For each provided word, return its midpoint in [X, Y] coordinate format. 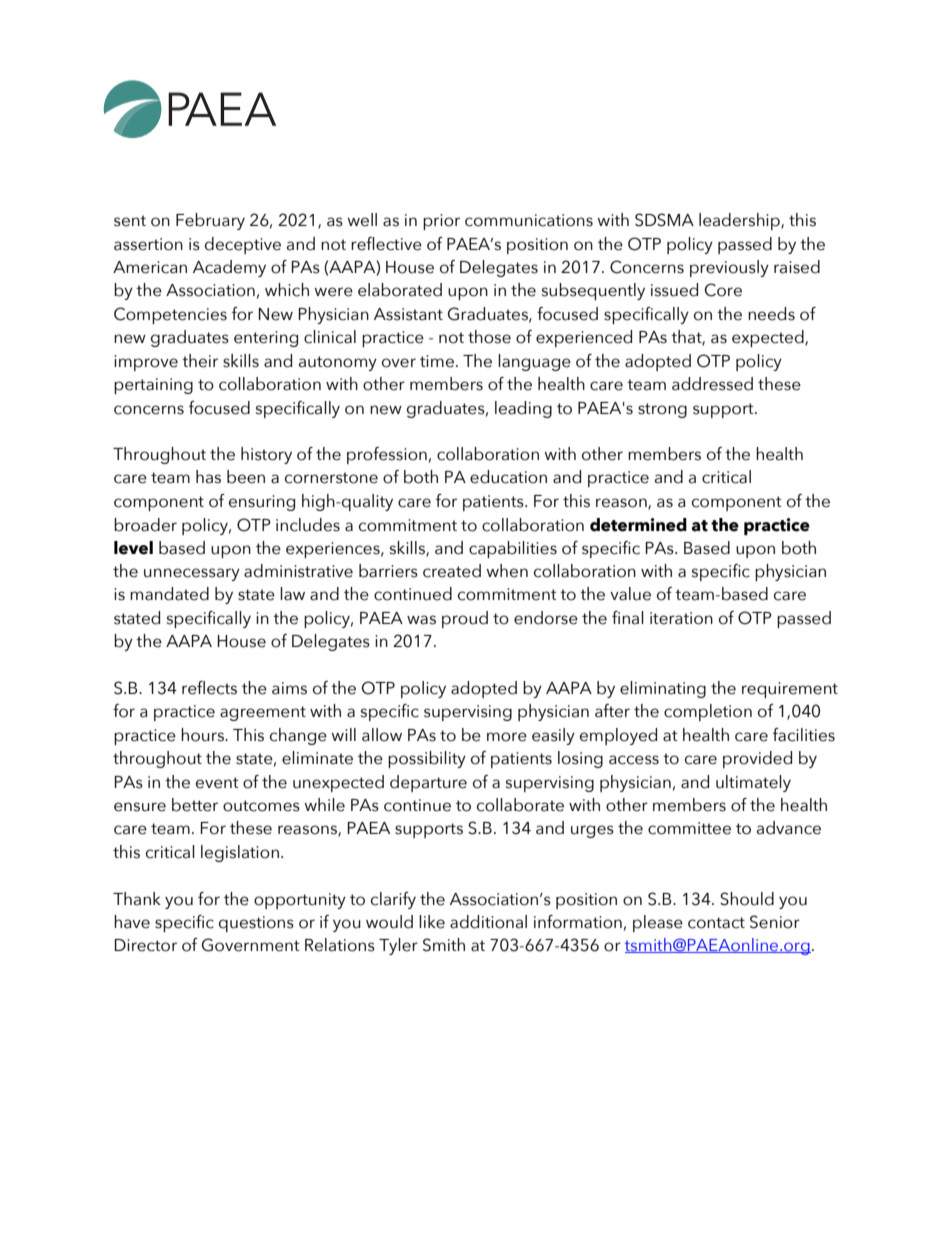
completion [708, 712]
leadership [740, 221]
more [507, 737]
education [508, 477]
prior [441, 222]
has [208, 477]
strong [662, 410]
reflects [209, 688]
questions [256, 924]
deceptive [243, 245]
